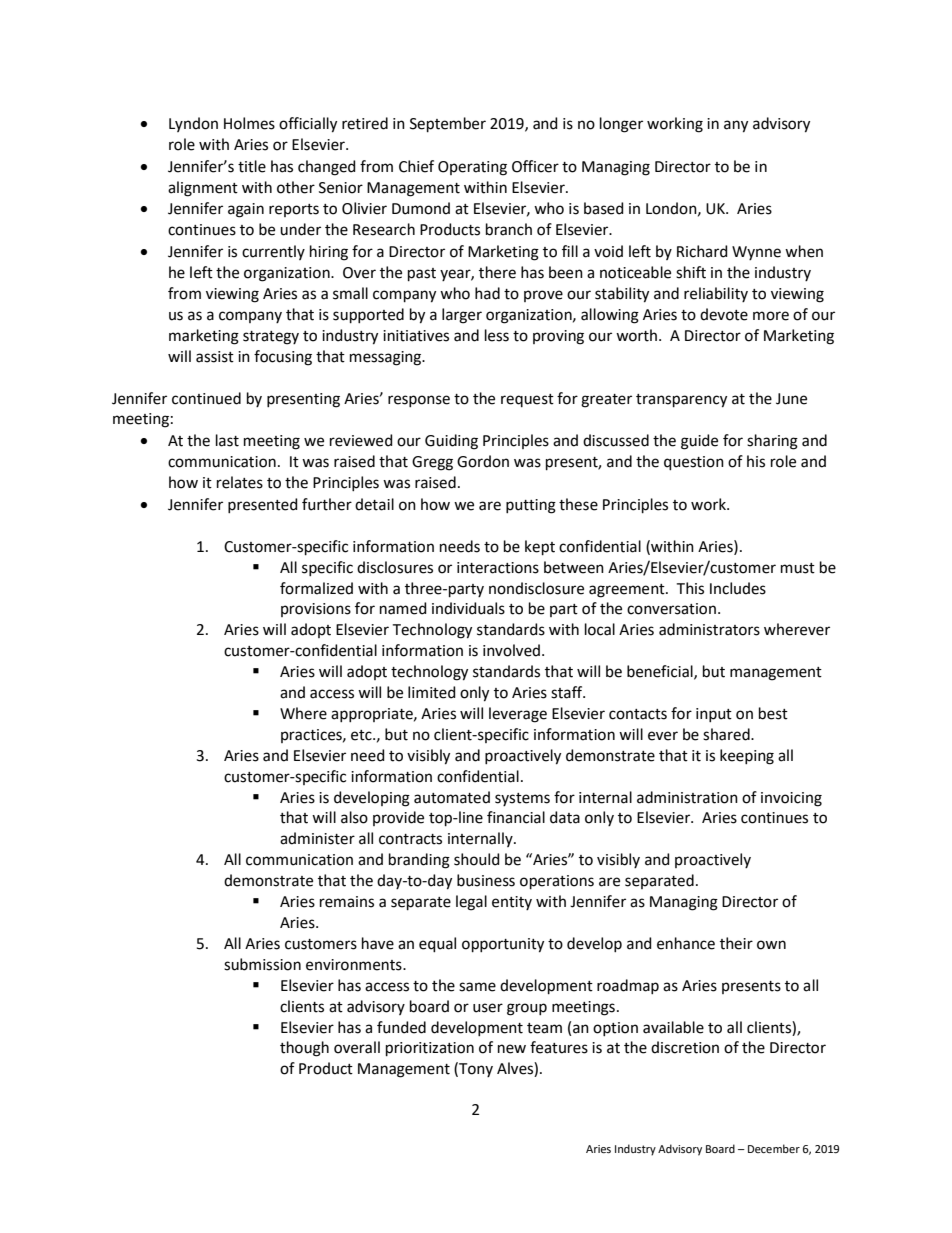 Image resolution: width=952 pixels, height=1233 pixels. I want to click on though, so click(304, 1049).
